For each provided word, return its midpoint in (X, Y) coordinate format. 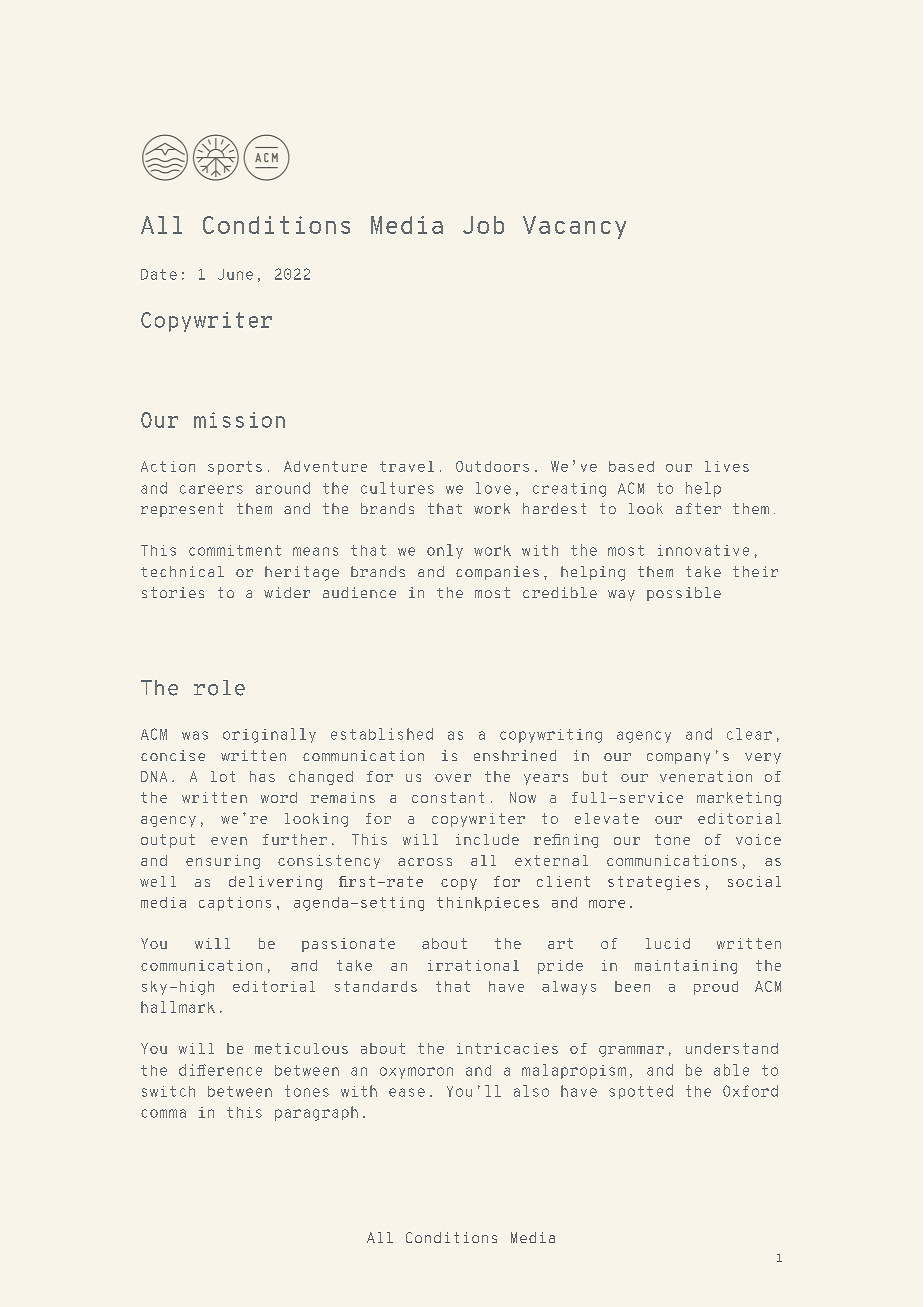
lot (223, 776)
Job (483, 225)
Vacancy (574, 227)
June (235, 274)
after (698, 508)
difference (220, 1070)
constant (448, 797)
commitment (235, 550)
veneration (706, 776)
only (445, 551)
